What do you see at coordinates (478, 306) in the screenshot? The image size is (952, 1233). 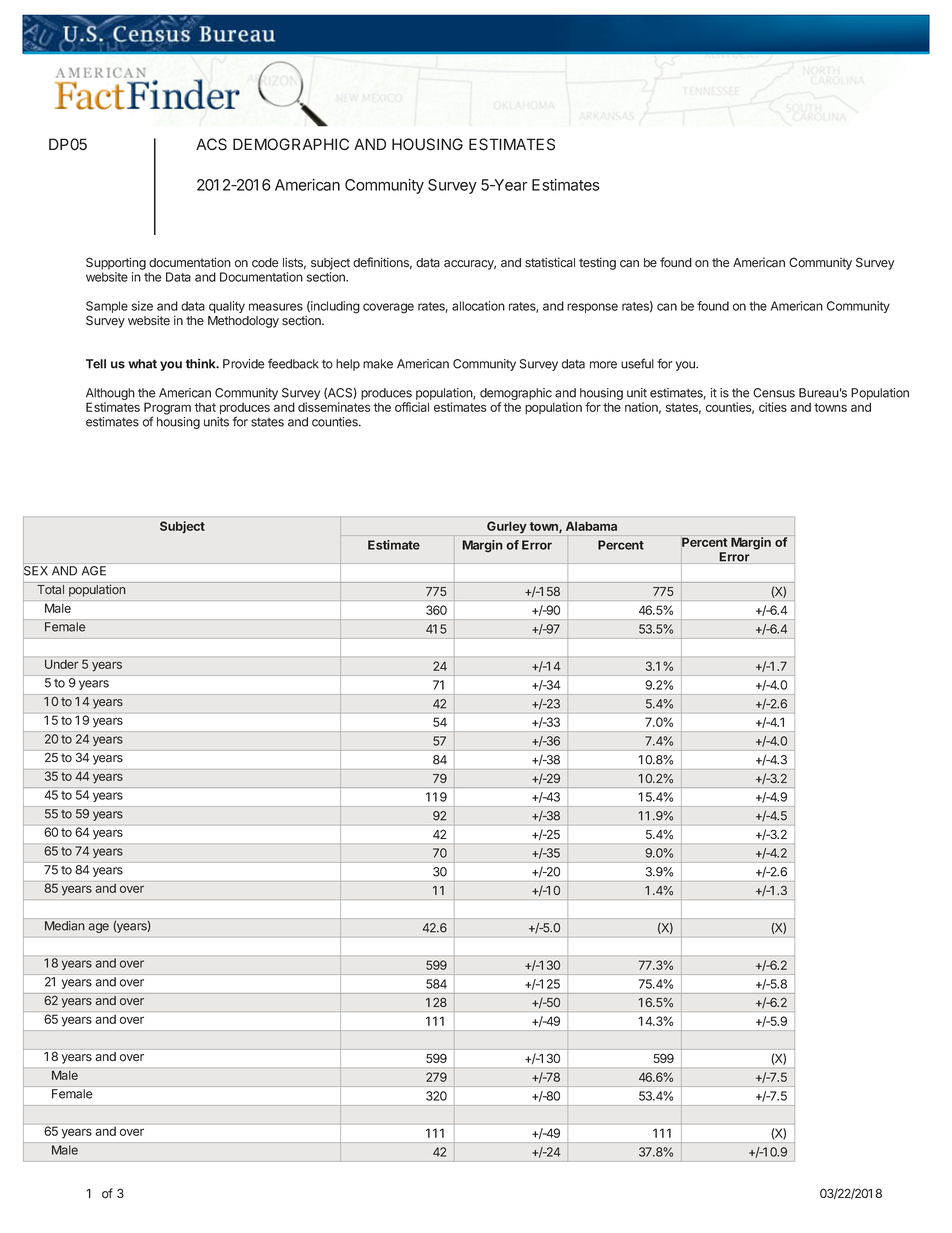 I see `allocation` at bounding box center [478, 306].
